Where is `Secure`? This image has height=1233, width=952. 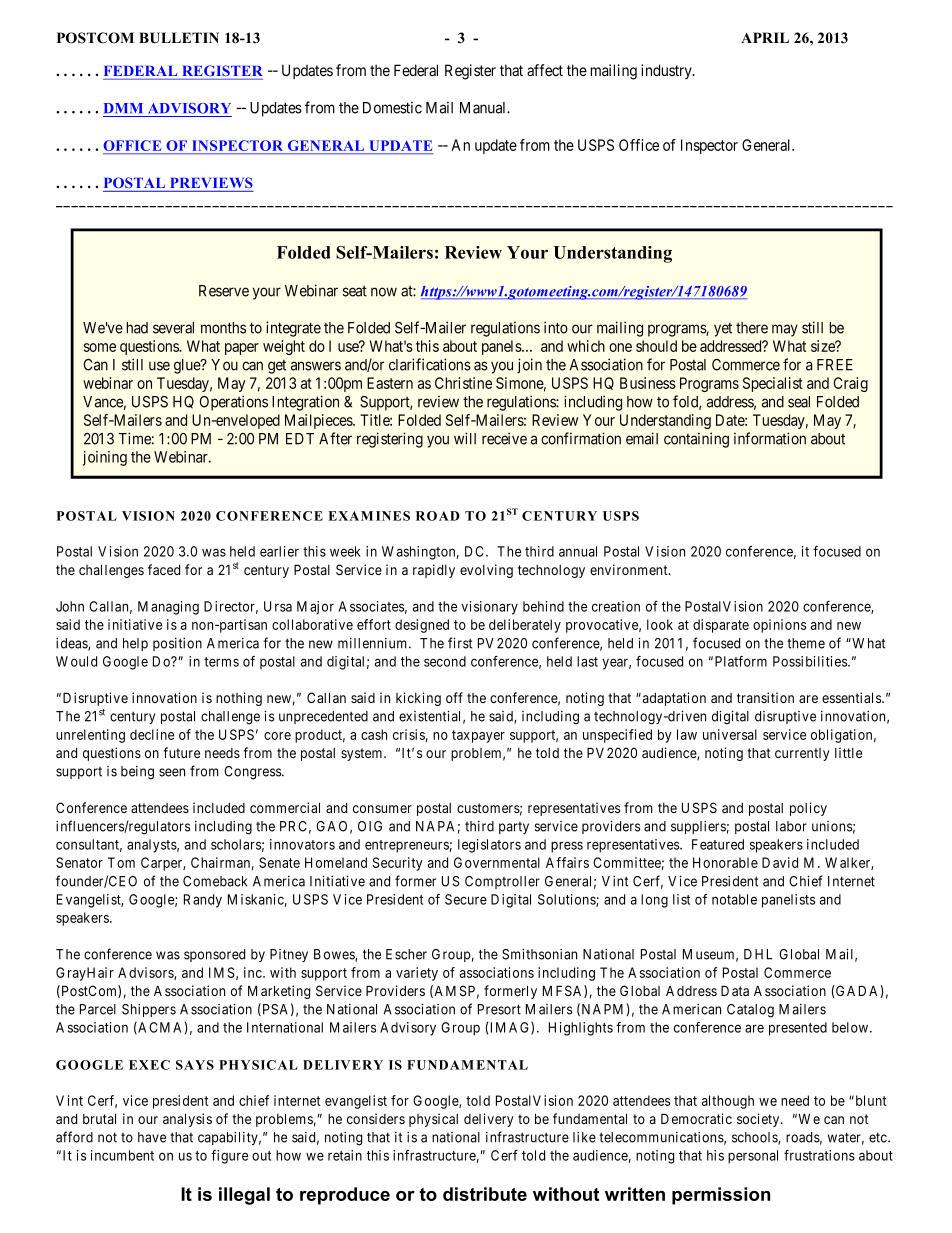 Secure is located at coordinates (466, 899).
